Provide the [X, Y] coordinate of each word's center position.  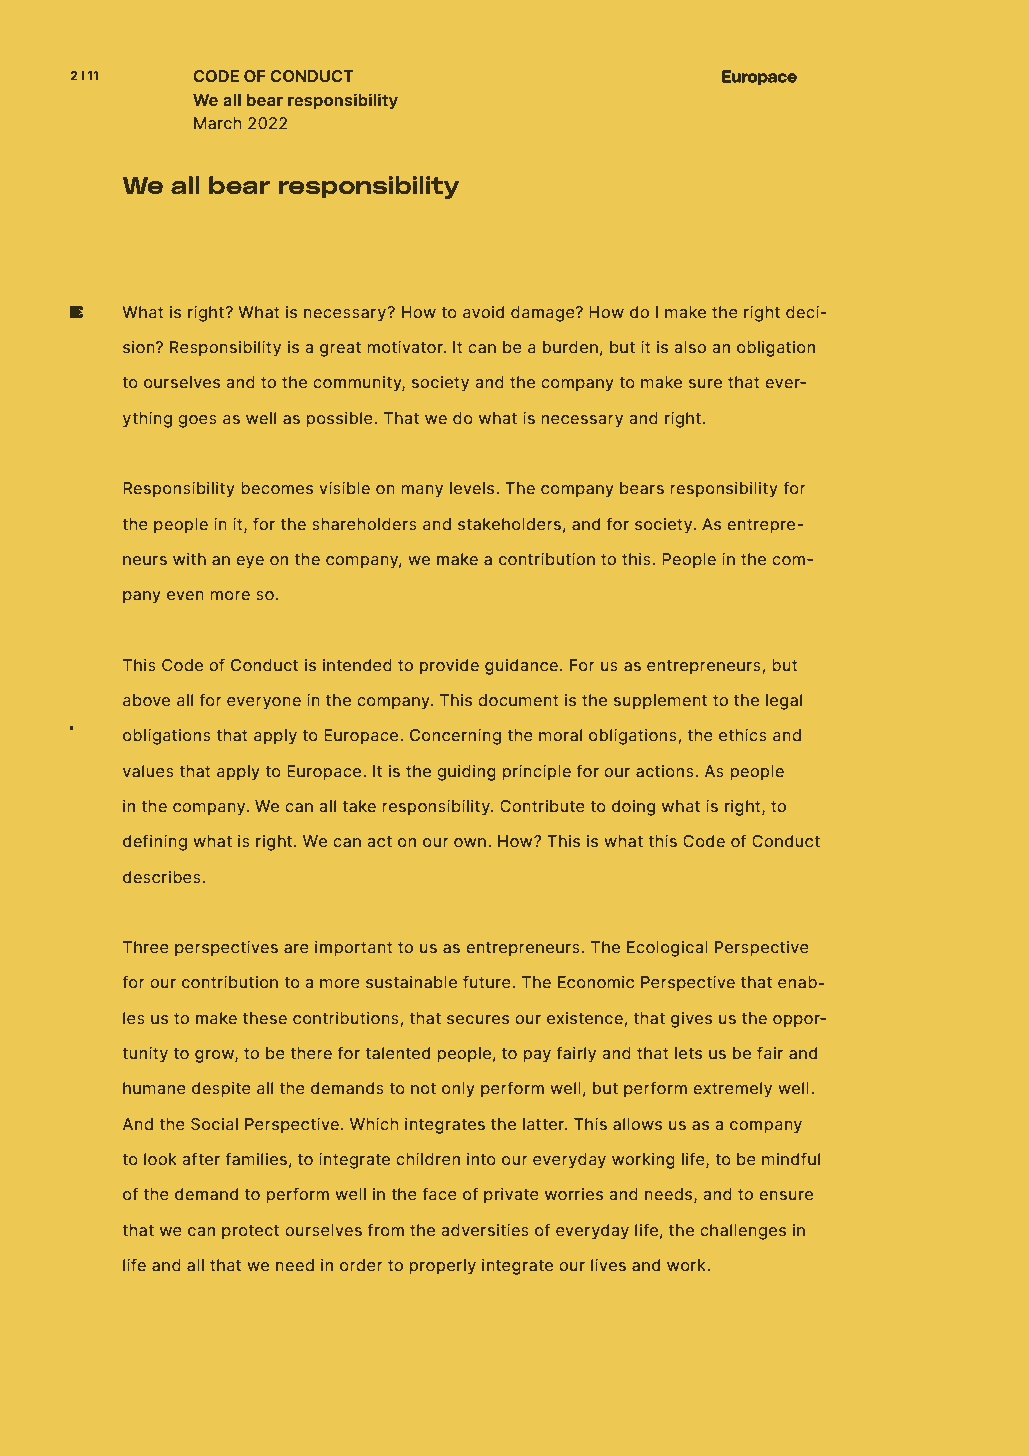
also [690, 347]
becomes [277, 488]
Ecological [667, 949]
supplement [660, 702]
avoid [483, 312]
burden [570, 347]
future [487, 981]
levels [473, 488]
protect [250, 1232]
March [217, 123]
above [146, 700]
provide [449, 666]
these [265, 1018]
